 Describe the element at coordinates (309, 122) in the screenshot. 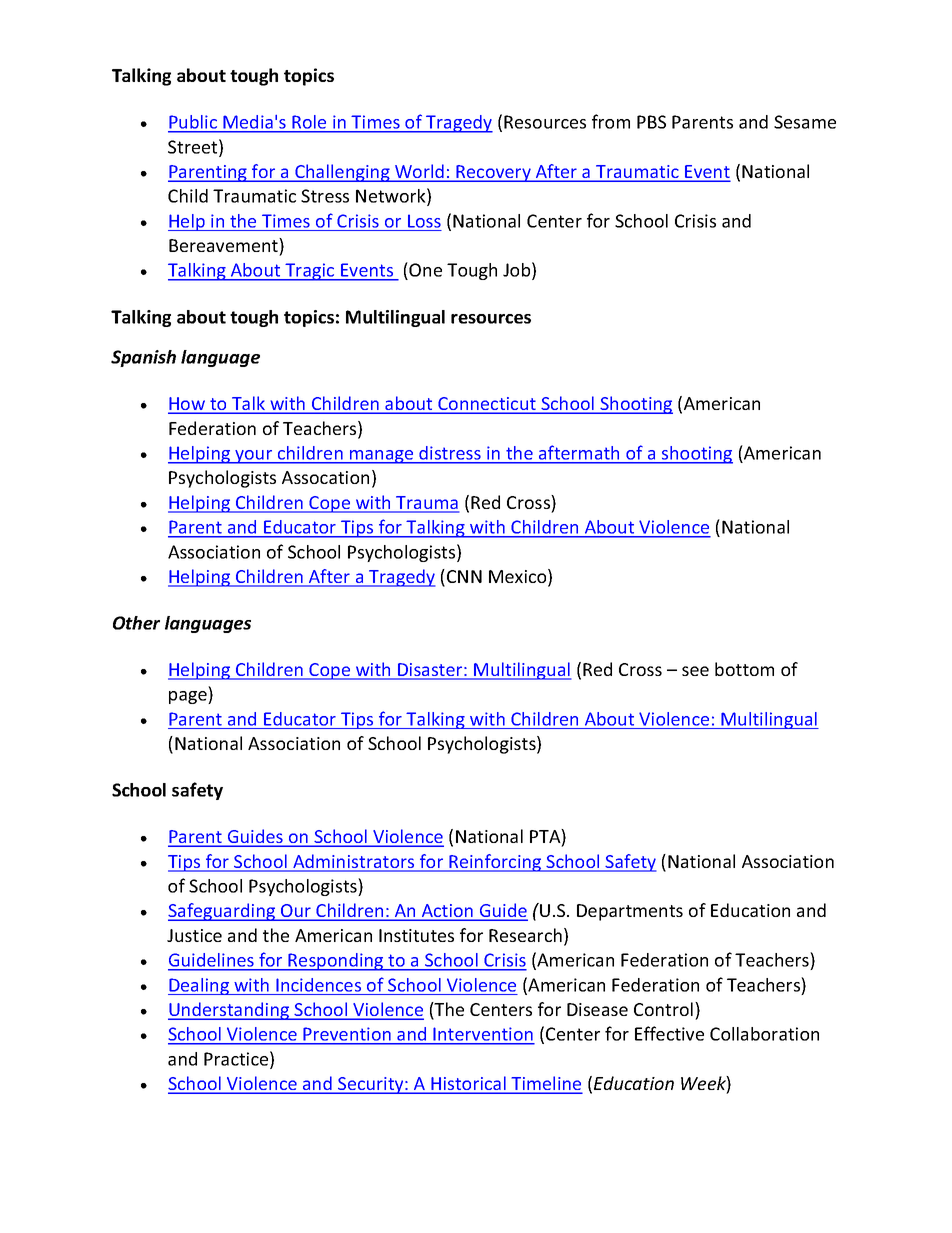

I see `Role` at that location.
